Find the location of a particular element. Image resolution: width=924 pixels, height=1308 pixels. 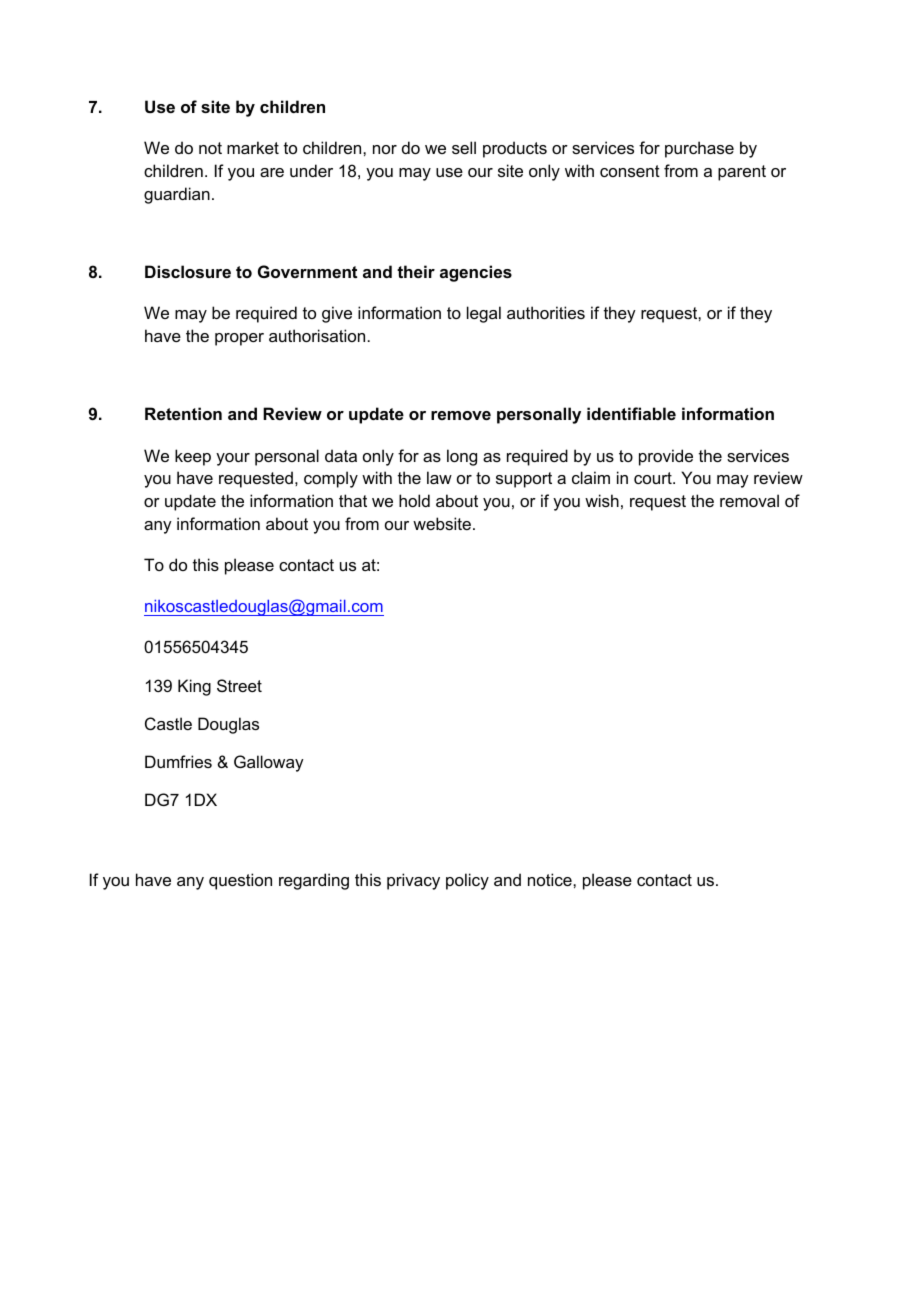

purchase is located at coordinates (699, 149).
